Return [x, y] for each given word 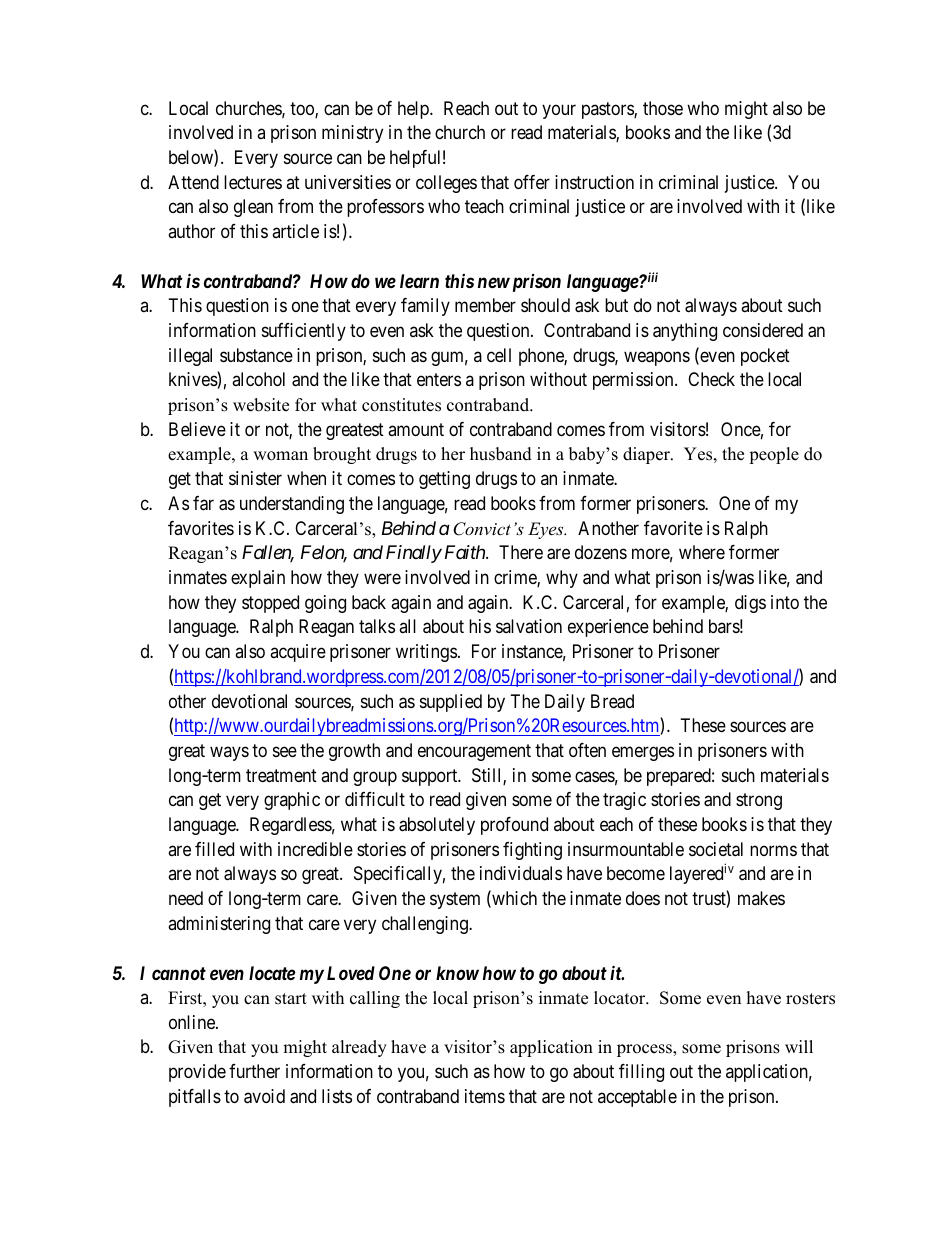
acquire [298, 653]
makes [761, 898]
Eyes [547, 530]
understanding [292, 505]
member [485, 305]
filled [214, 849]
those [663, 108]
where [702, 552]
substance [256, 355]
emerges [643, 753]
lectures [253, 182]
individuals [521, 873]
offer [532, 182]
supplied [451, 703]
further [254, 1071]
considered [763, 330]
